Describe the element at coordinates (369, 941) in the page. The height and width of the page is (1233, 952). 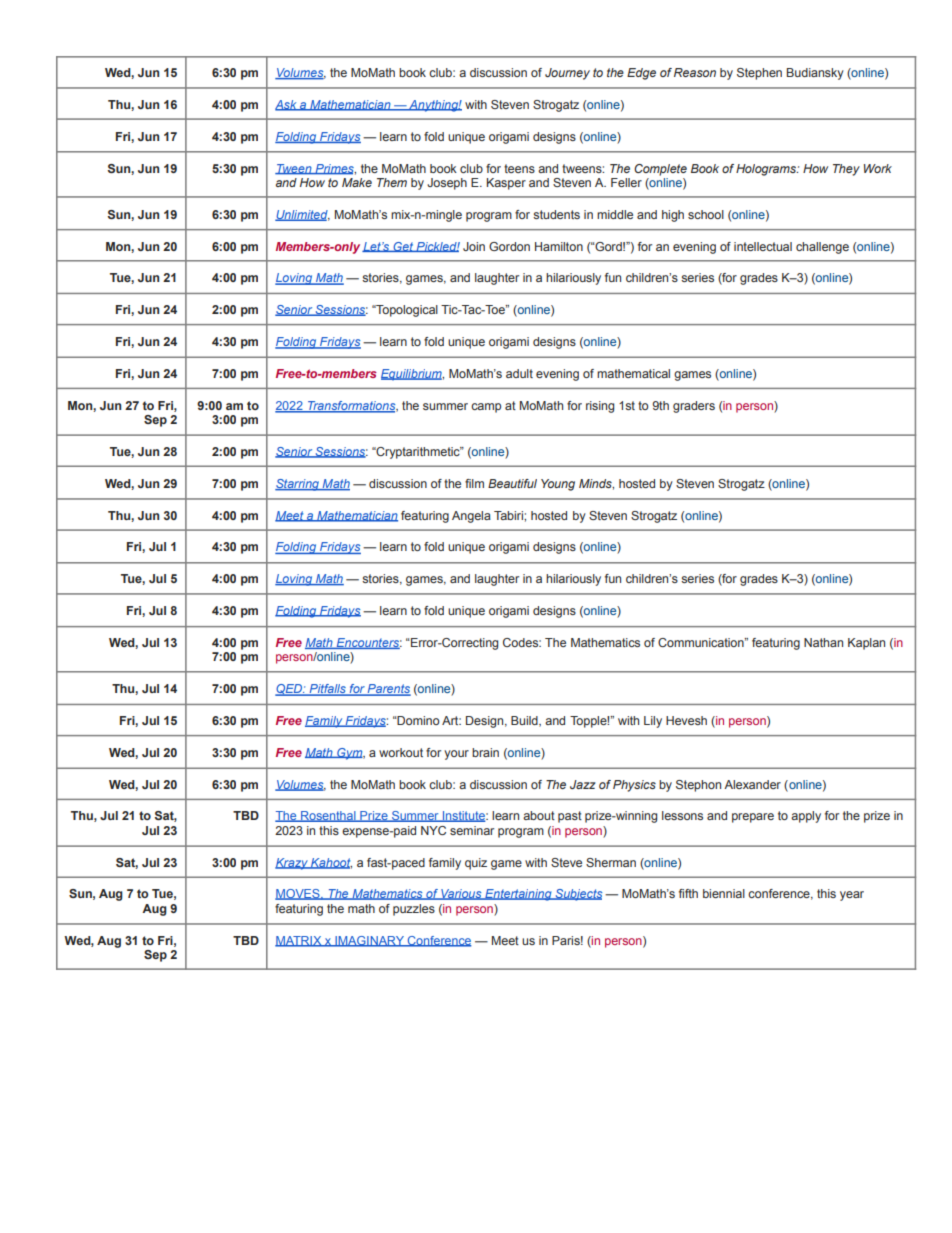
I see `IMAGINARY` at that location.
